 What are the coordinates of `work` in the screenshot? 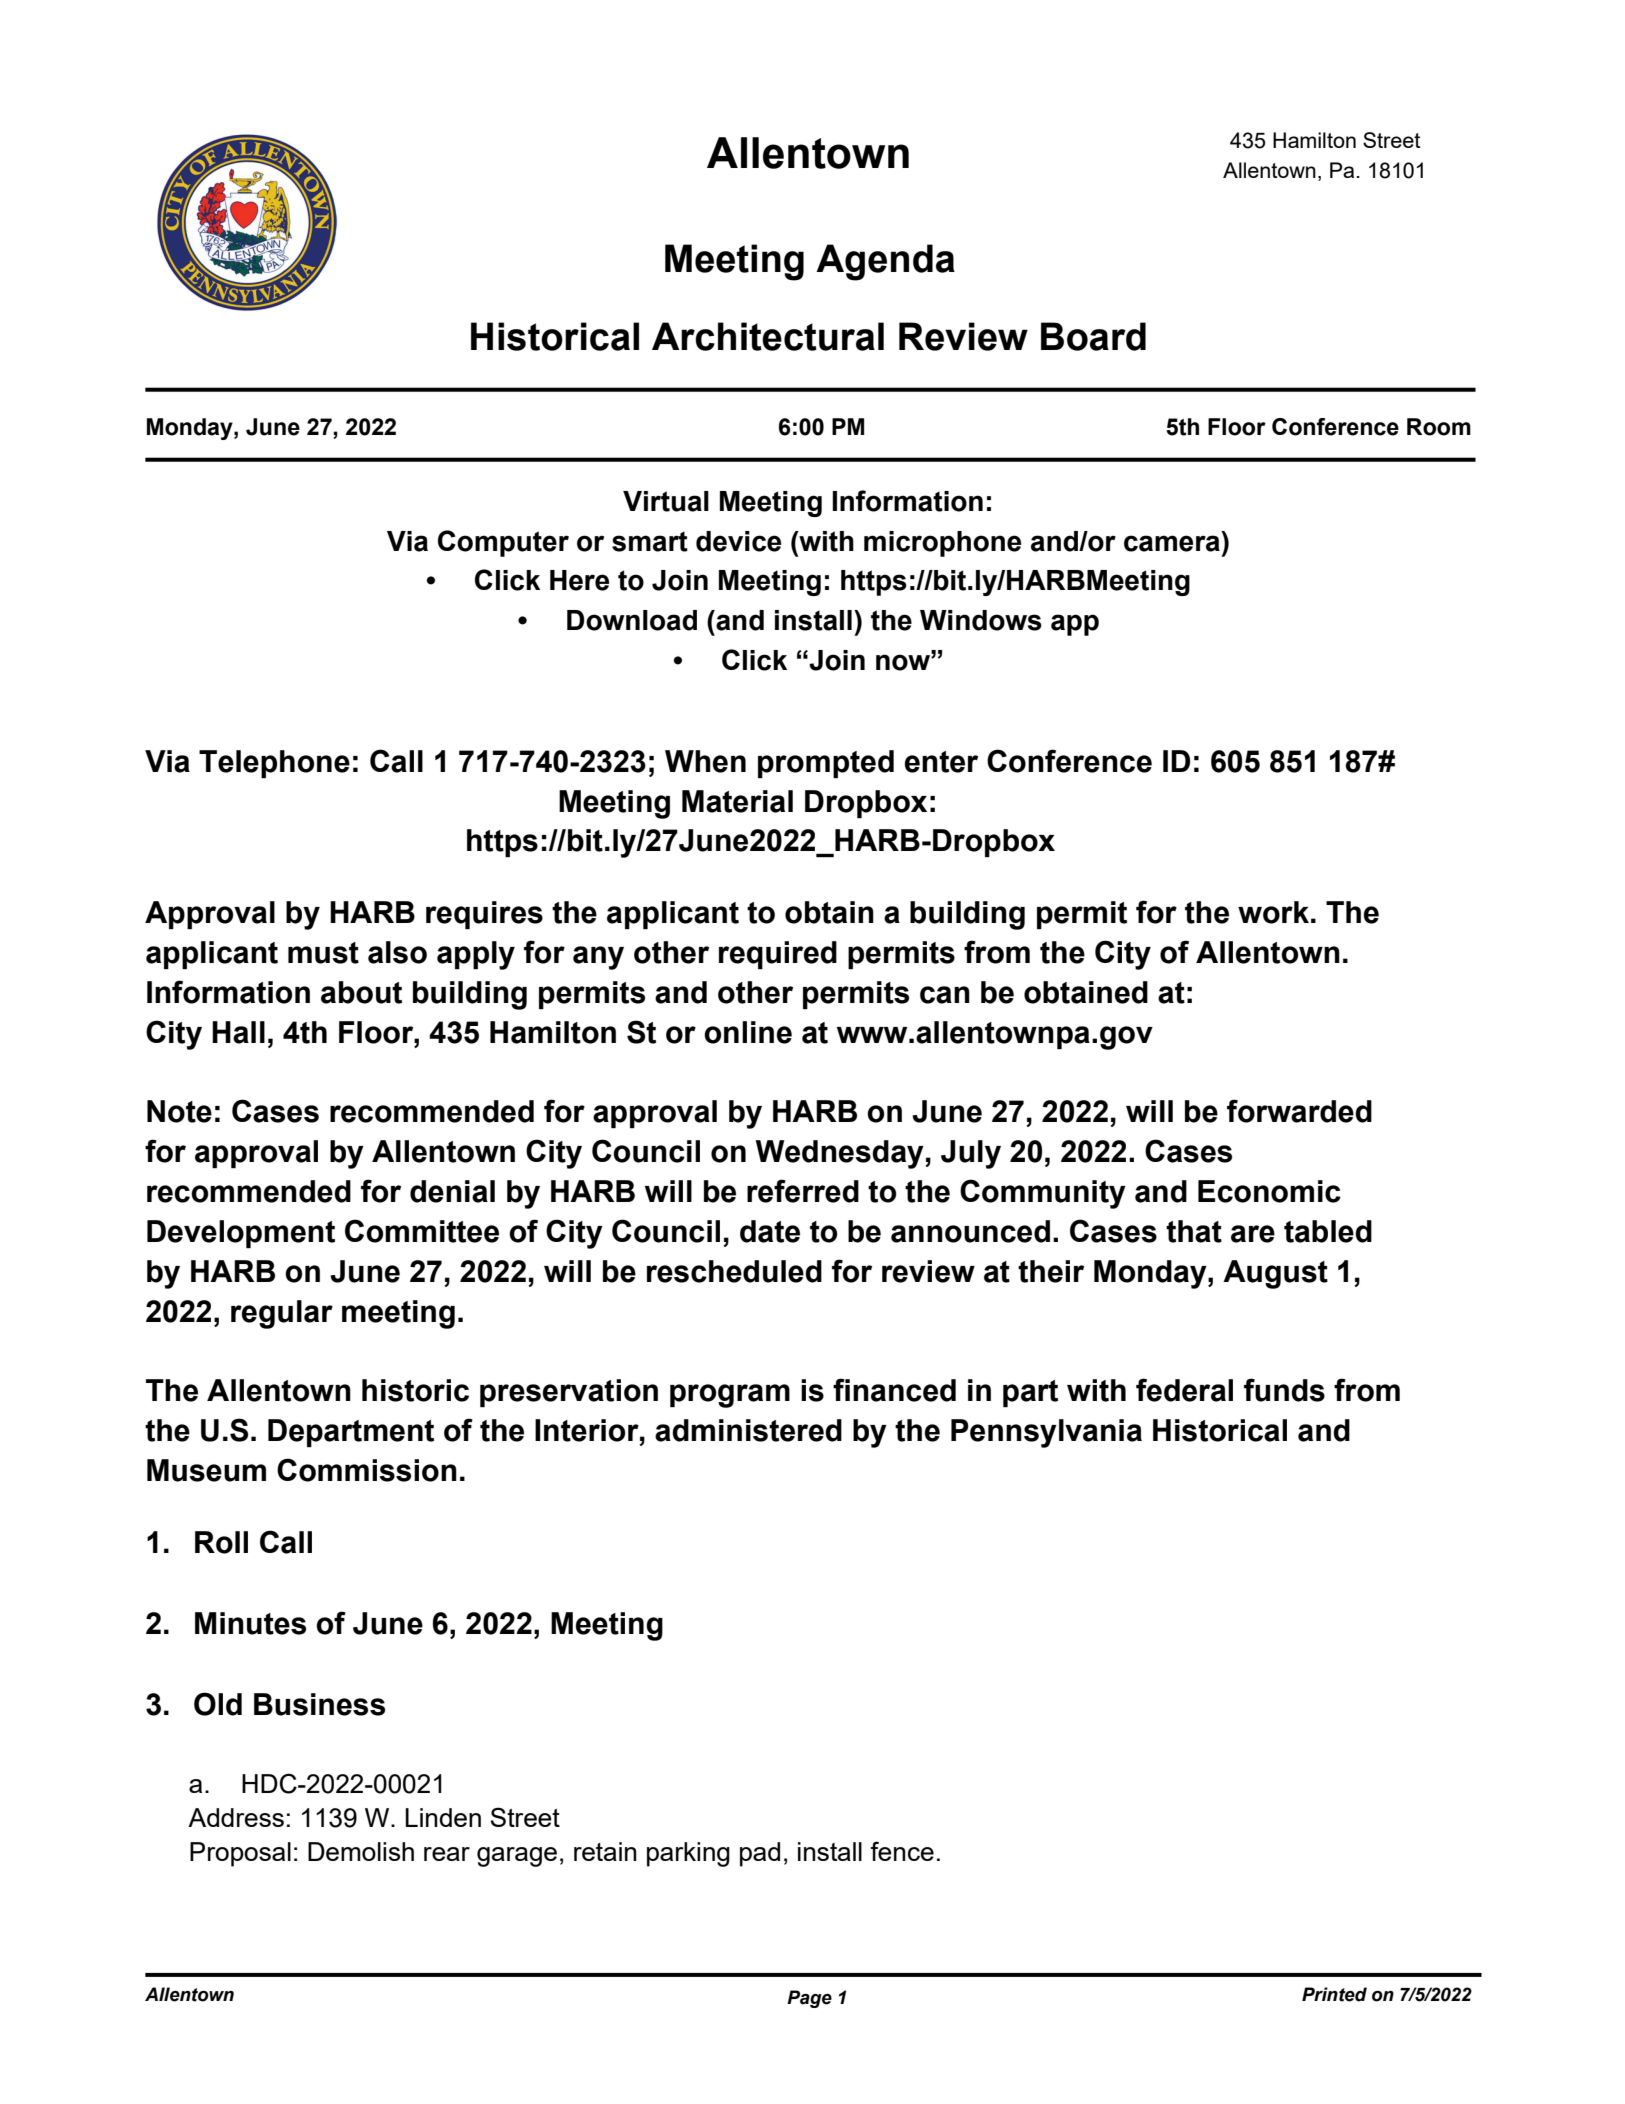 It's located at (1273, 912).
